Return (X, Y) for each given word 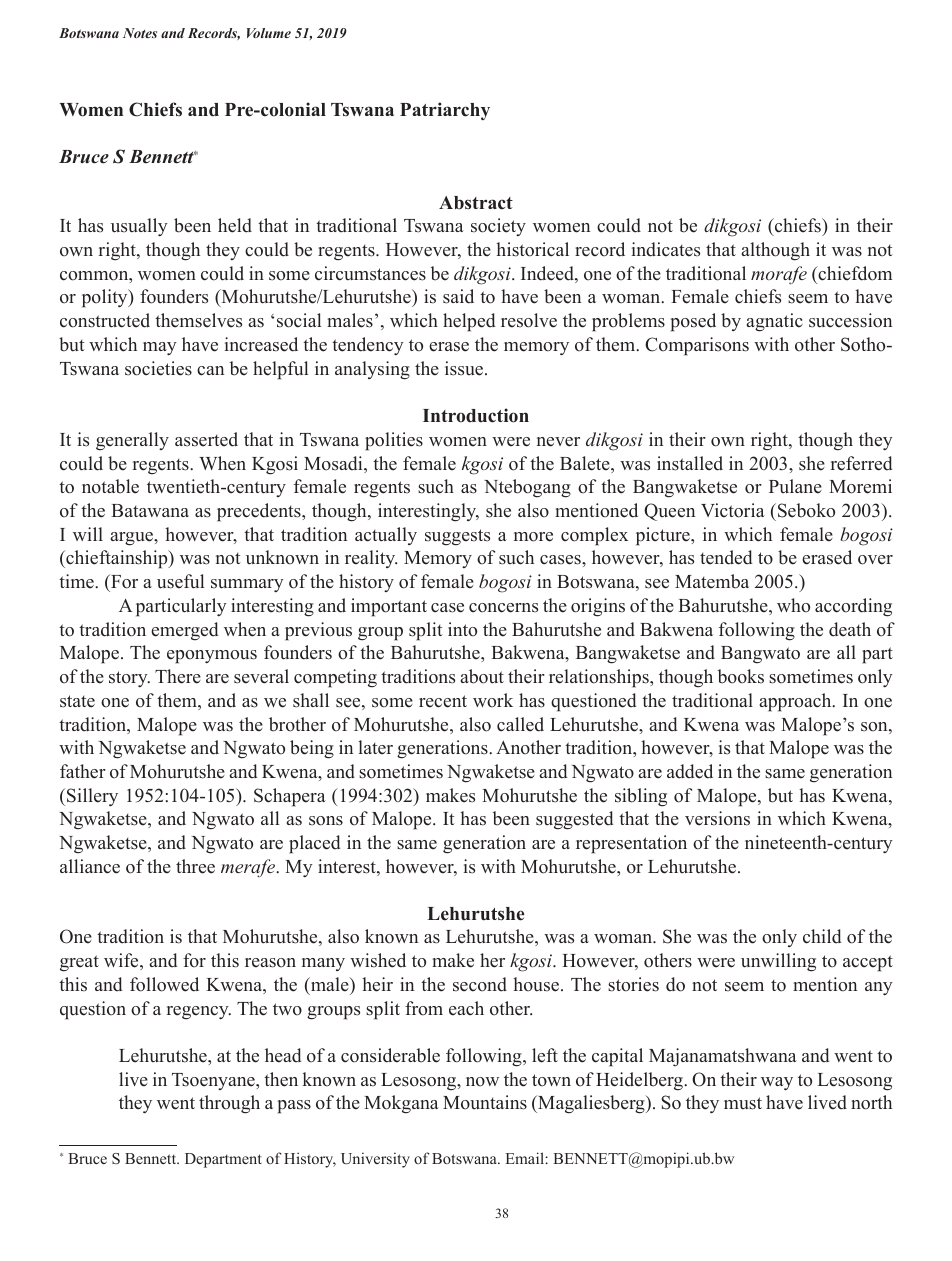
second (480, 984)
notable (110, 486)
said (458, 296)
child (822, 936)
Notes (140, 33)
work (493, 700)
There (178, 676)
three (195, 866)
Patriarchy (445, 111)
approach (796, 702)
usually (139, 227)
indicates (666, 249)
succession (850, 320)
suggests (457, 537)
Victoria (733, 510)
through (229, 1104)
